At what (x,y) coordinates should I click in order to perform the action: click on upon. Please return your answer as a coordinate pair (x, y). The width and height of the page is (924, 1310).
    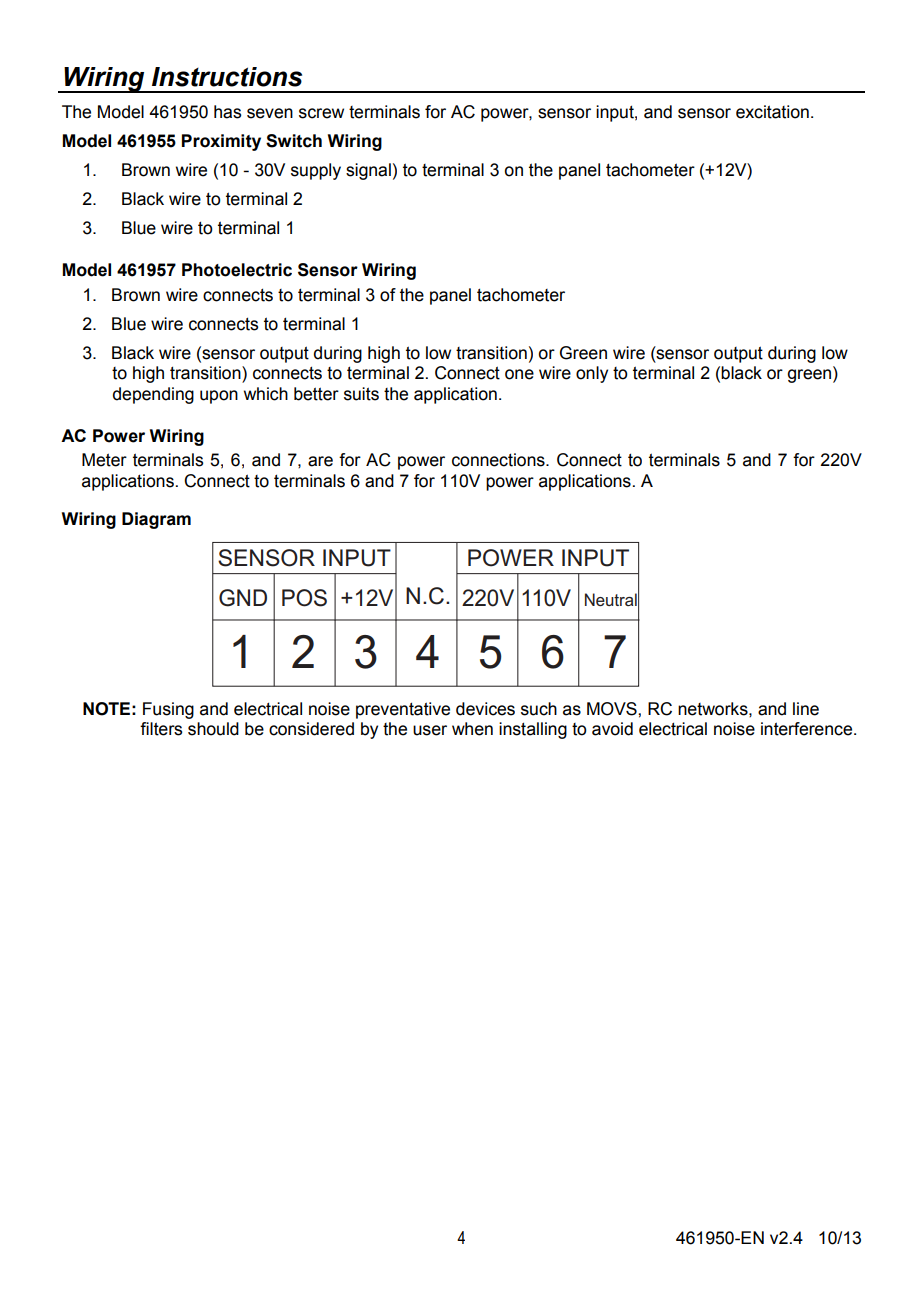
    Looking at the image, I should click on (219, 397).
